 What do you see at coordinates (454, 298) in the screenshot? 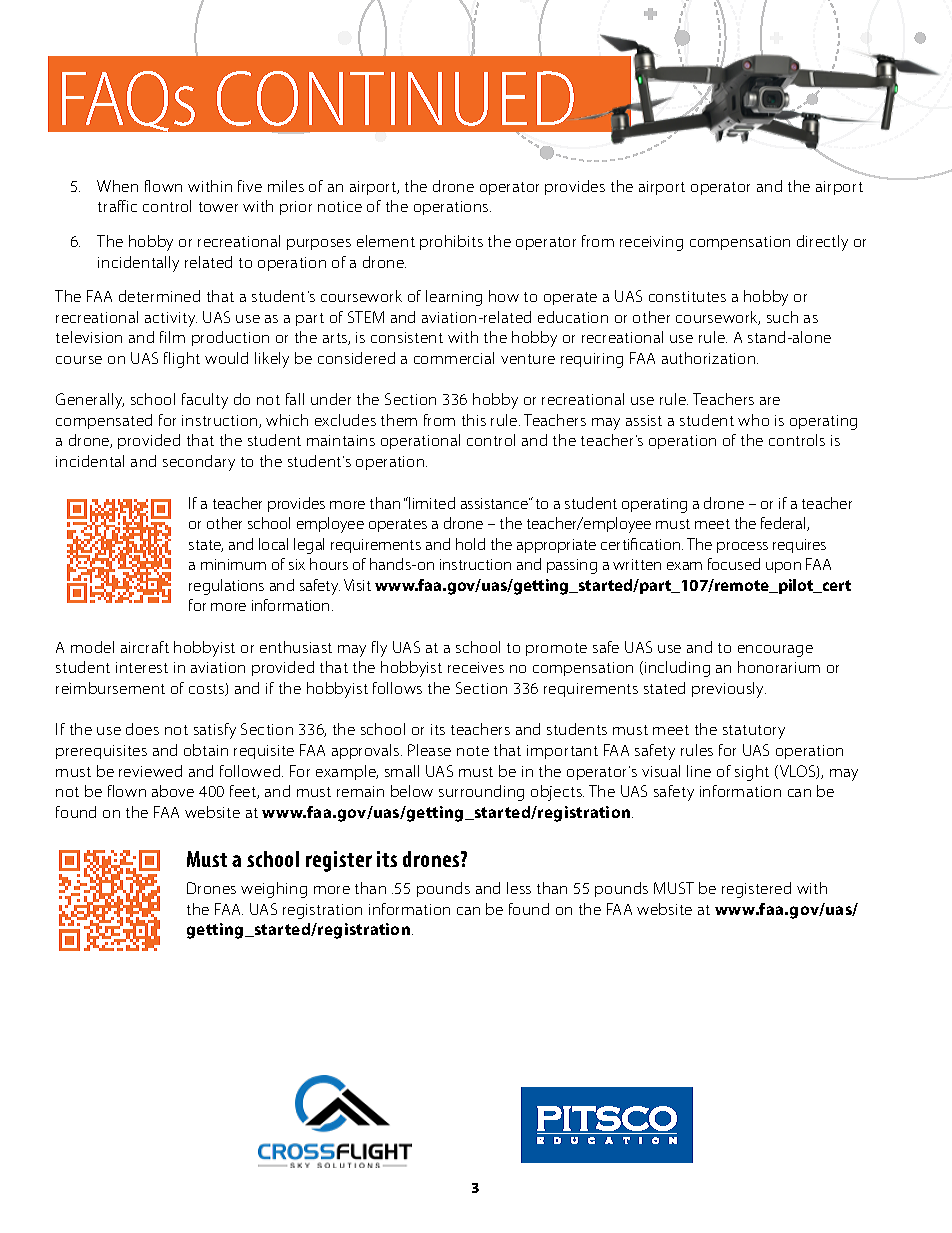
I see `learning` at bounding box center [454, 298].
